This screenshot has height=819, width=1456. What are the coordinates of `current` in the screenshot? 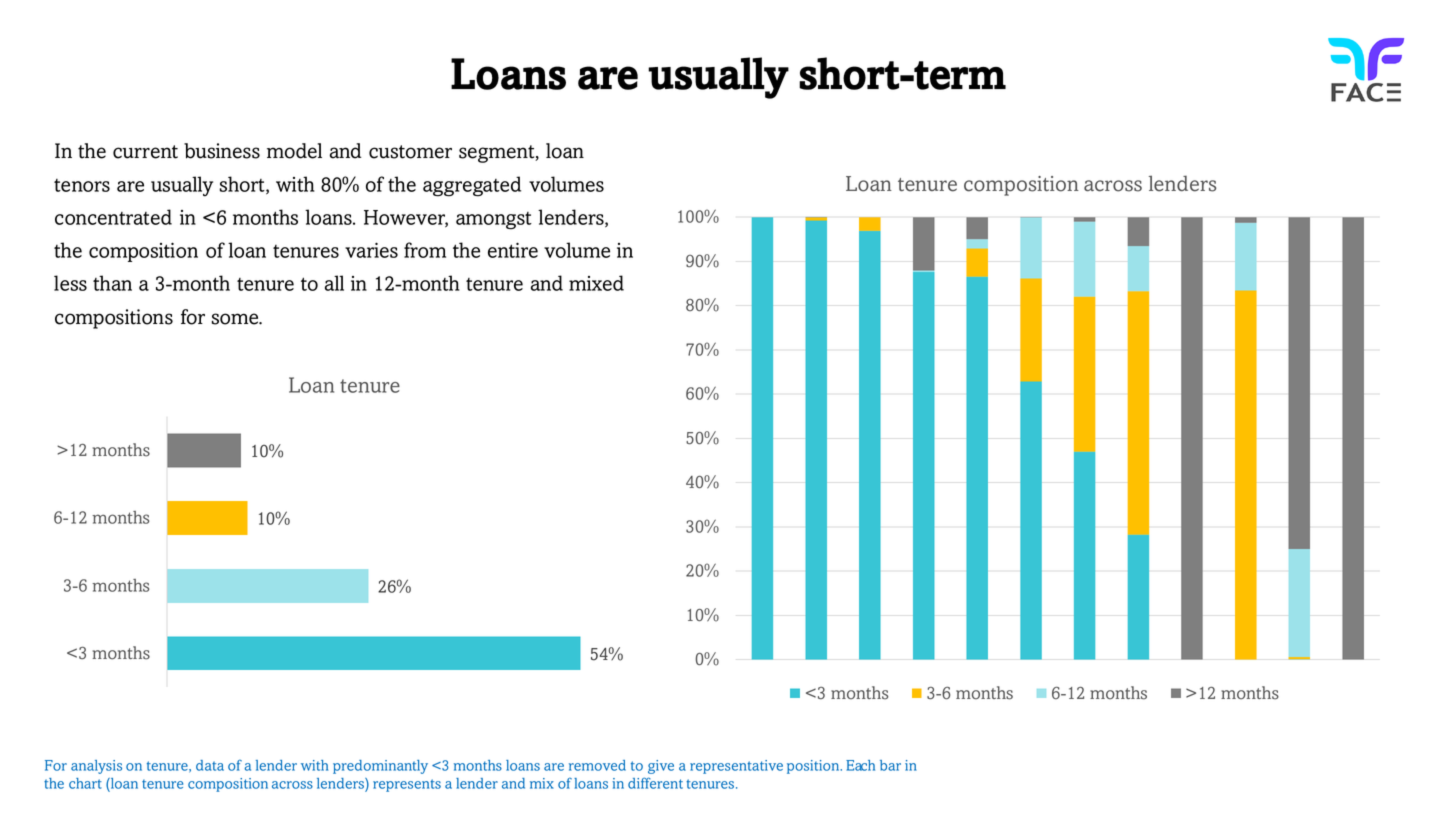 It's located at (145, 152).
